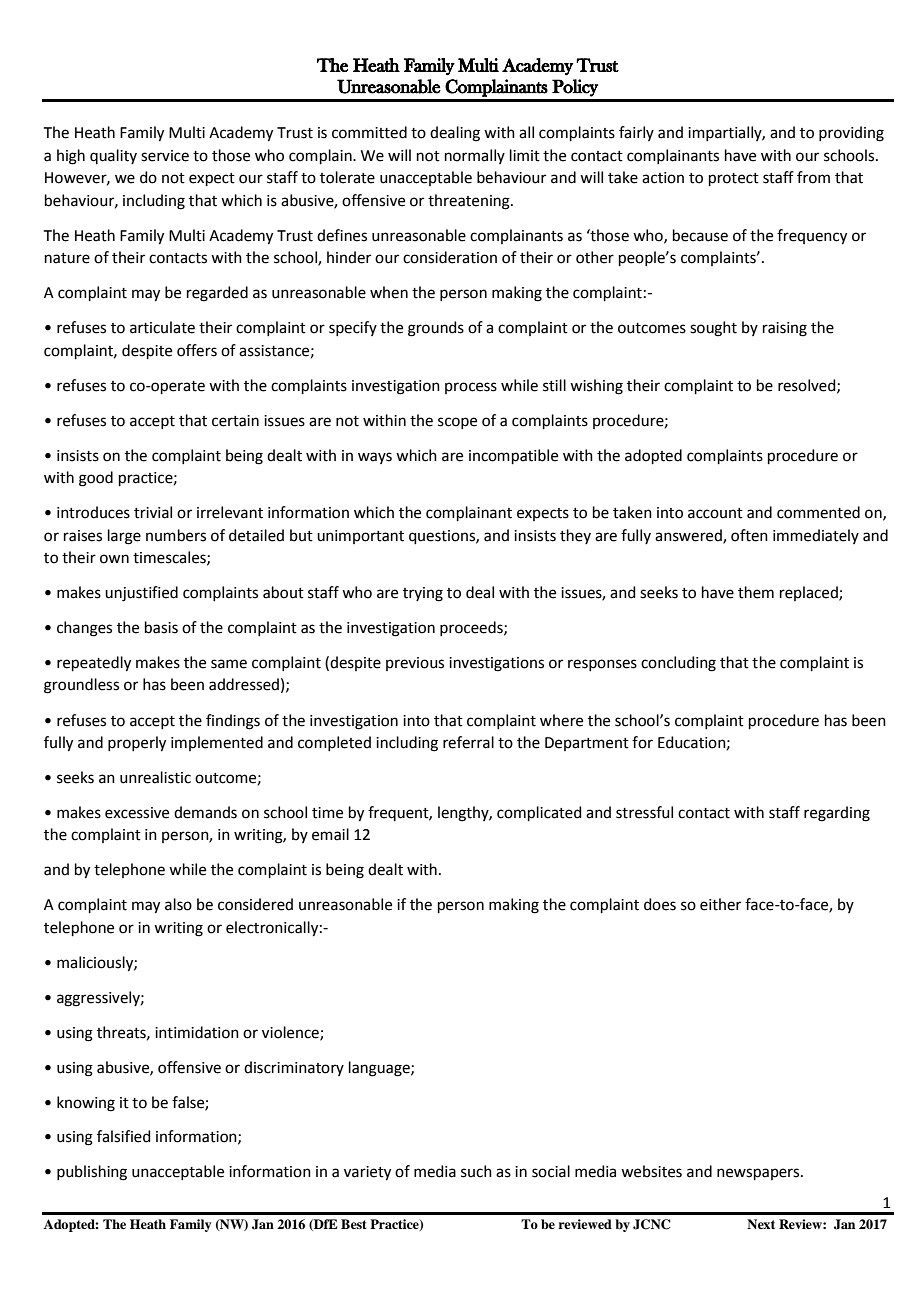  I want to click on protect, so click(734, 179).
